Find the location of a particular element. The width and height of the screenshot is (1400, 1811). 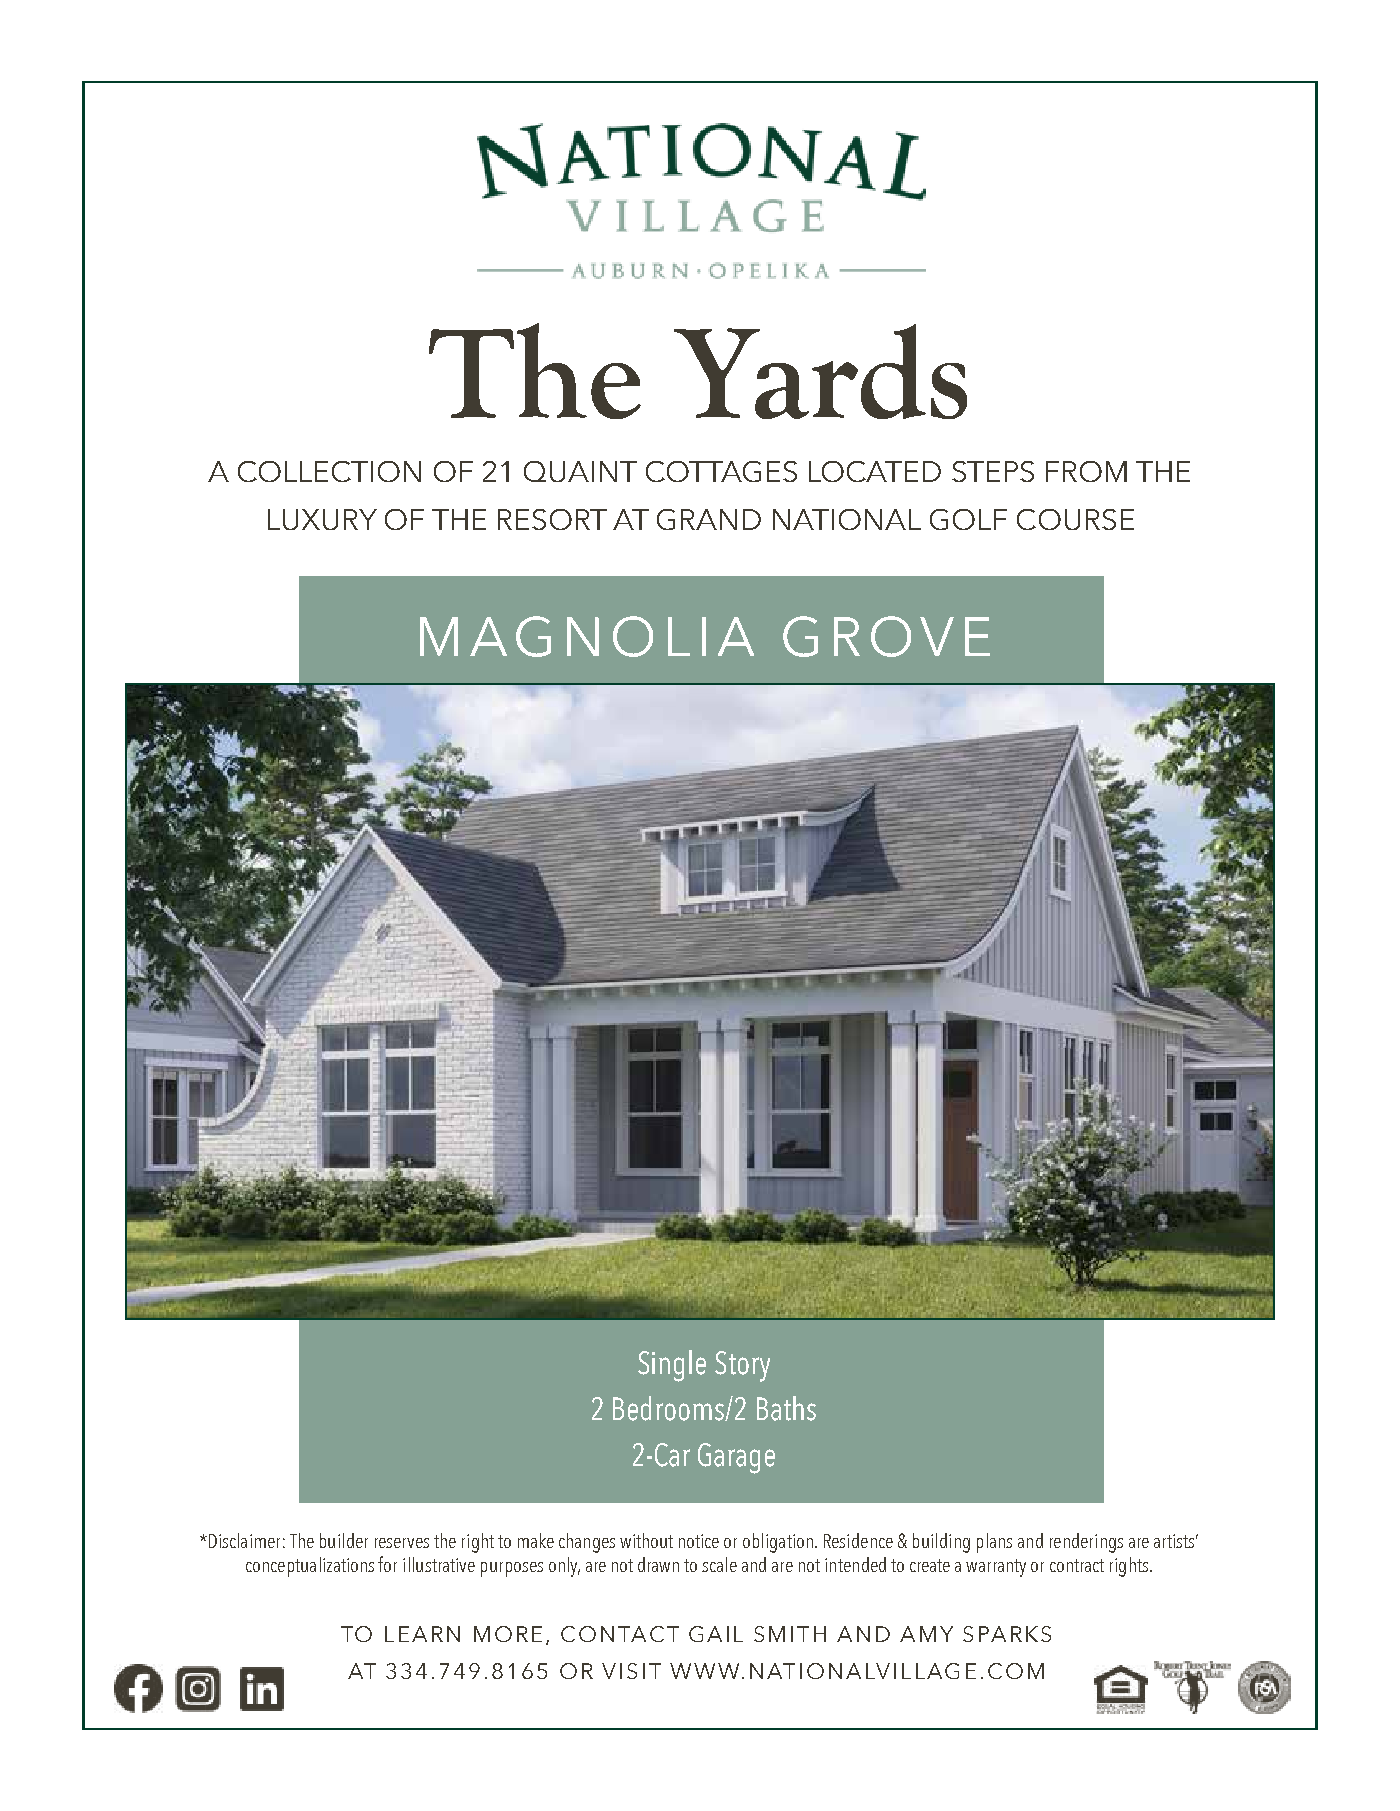

STEPS is located at coordinates (993, 471).
